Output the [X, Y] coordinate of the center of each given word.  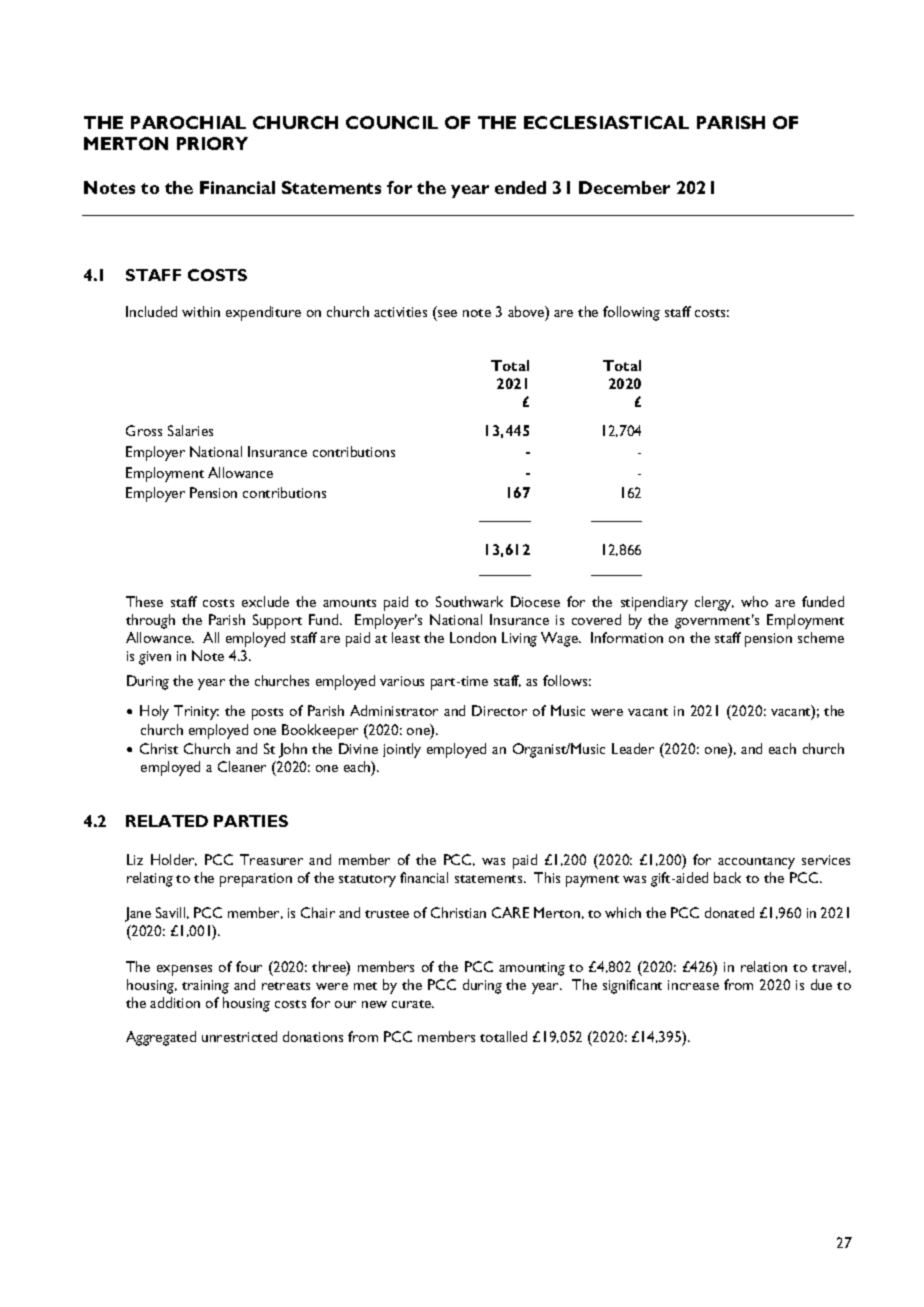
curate [413, 1004]
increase [693, 985]
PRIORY [212, 143]
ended [520, 187]
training [205, 987]
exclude [265, 601]
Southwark [469, 601]
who [754, 601]
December [624, 187]
